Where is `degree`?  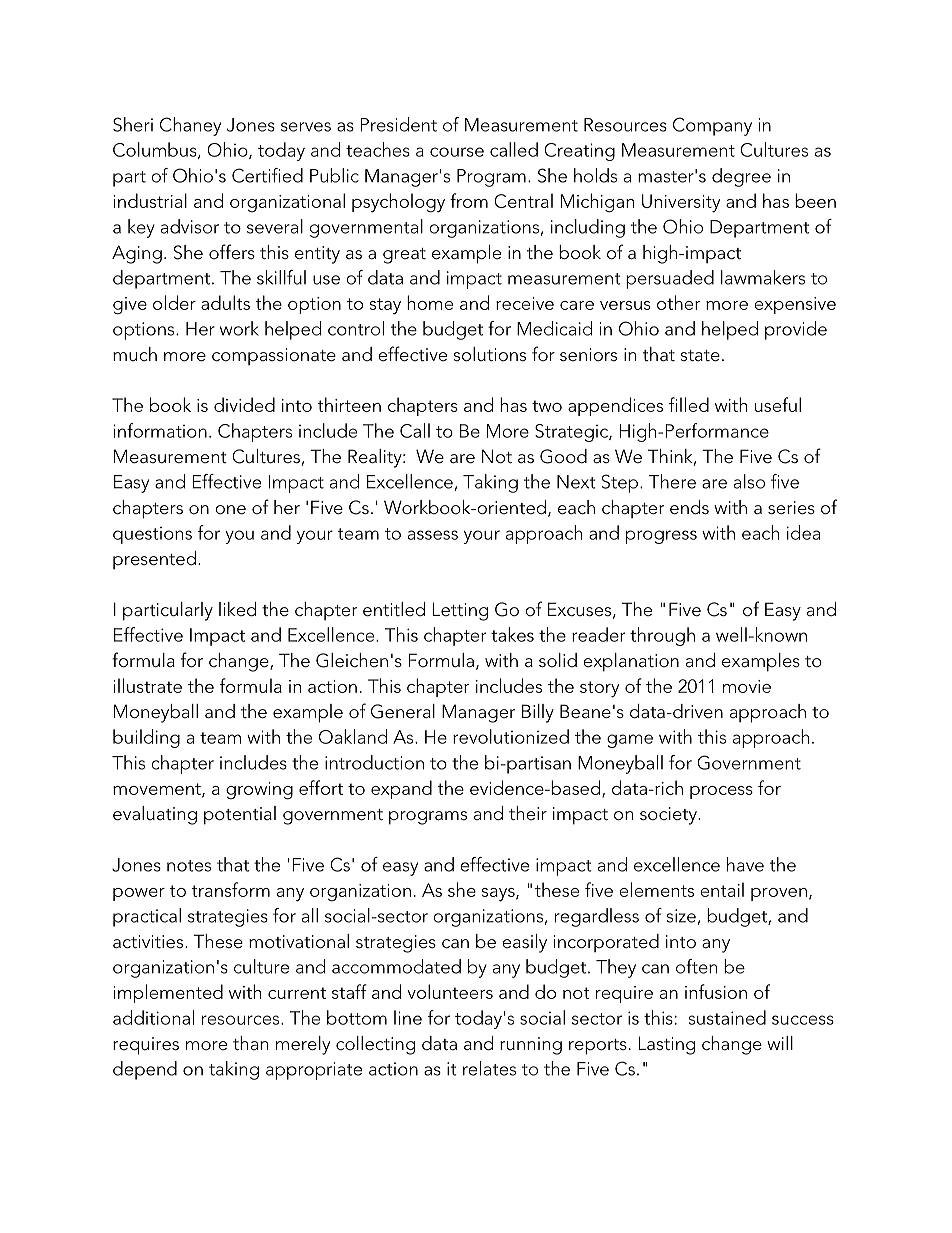
degree is located at coordinates (741, 177).
